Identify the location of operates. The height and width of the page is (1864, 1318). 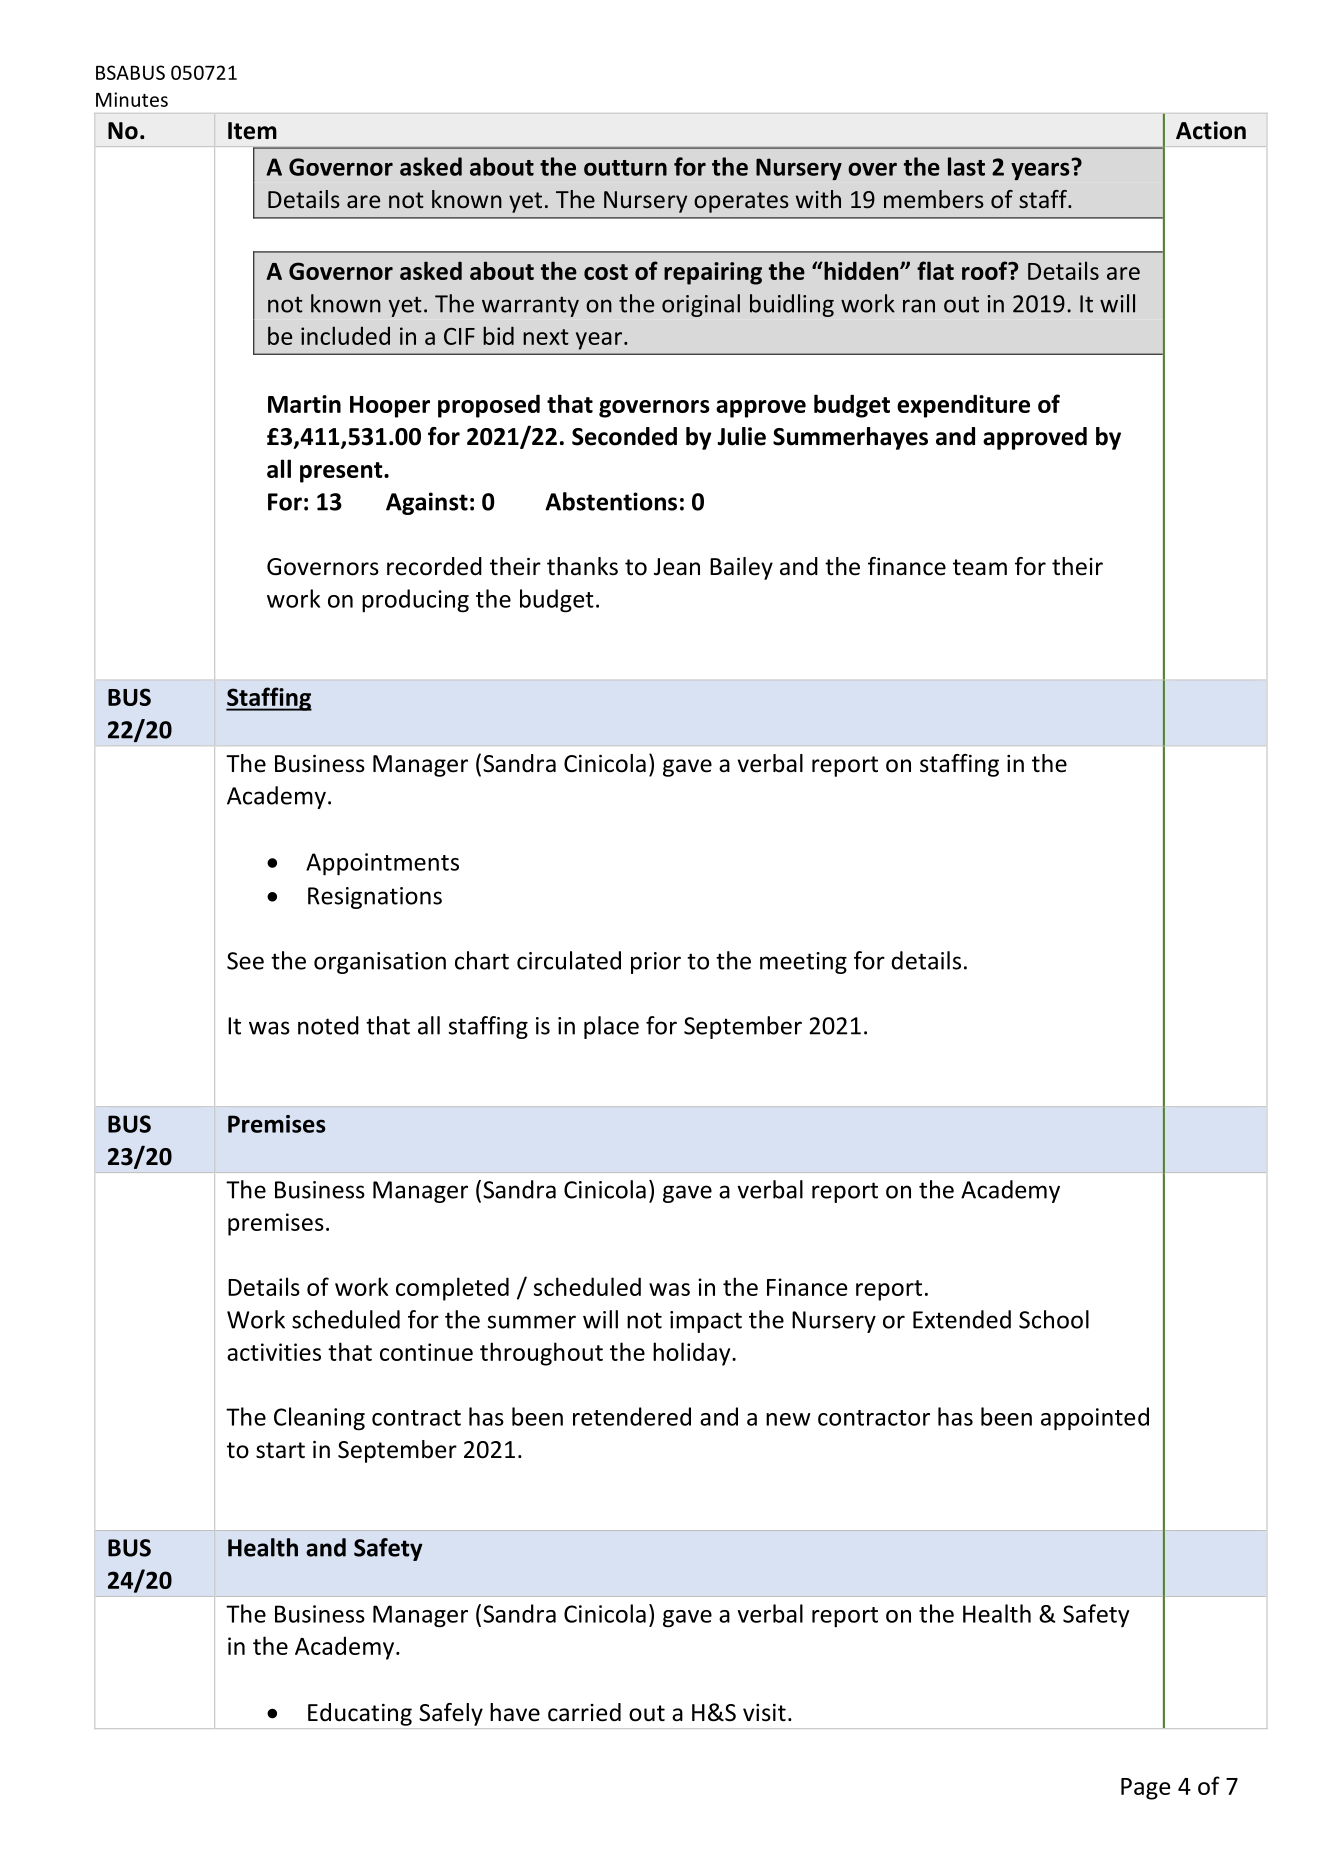
(741, 202).
